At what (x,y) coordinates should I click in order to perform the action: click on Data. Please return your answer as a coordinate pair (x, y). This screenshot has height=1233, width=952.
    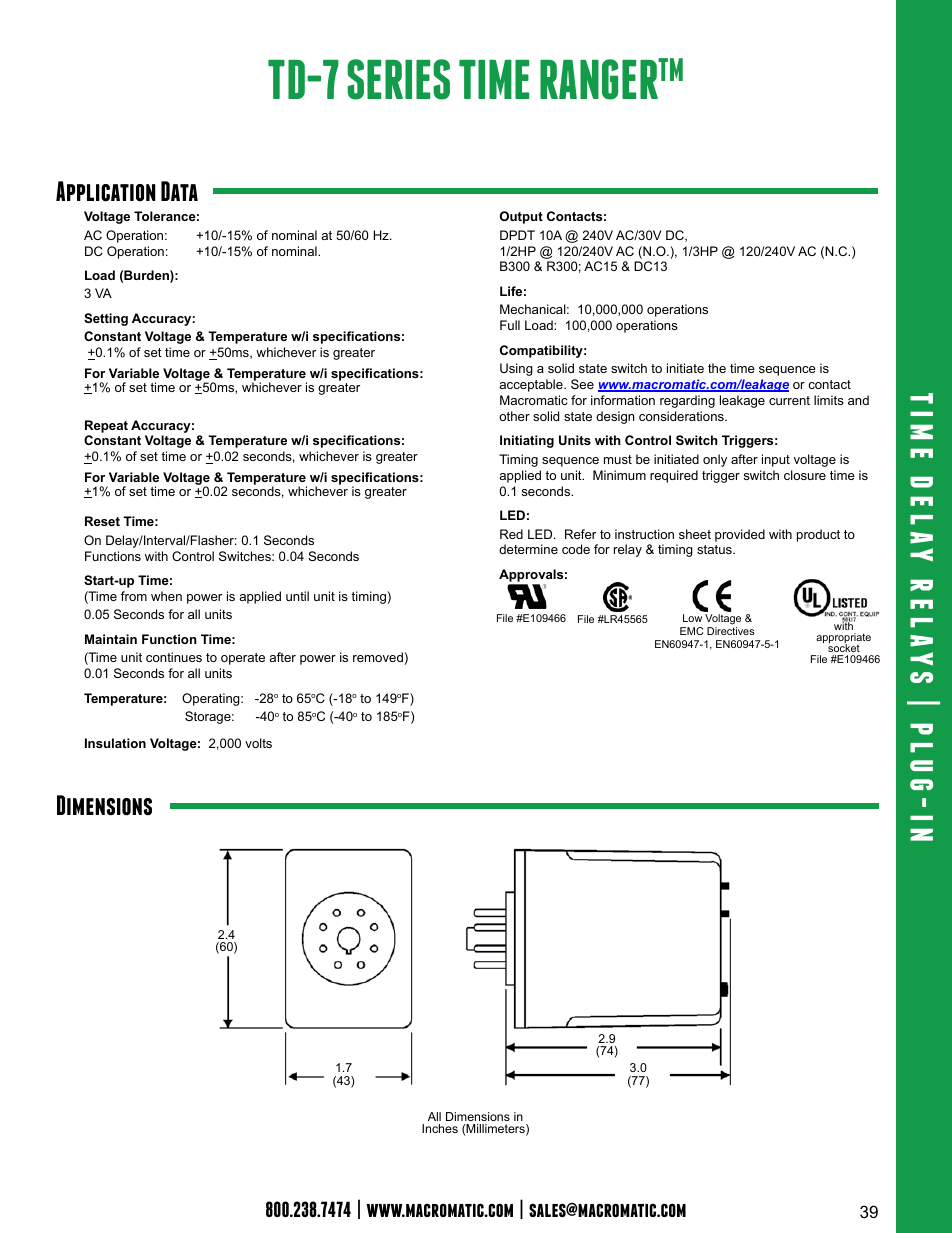
    Looking at the image, I should click on (179, 191).
